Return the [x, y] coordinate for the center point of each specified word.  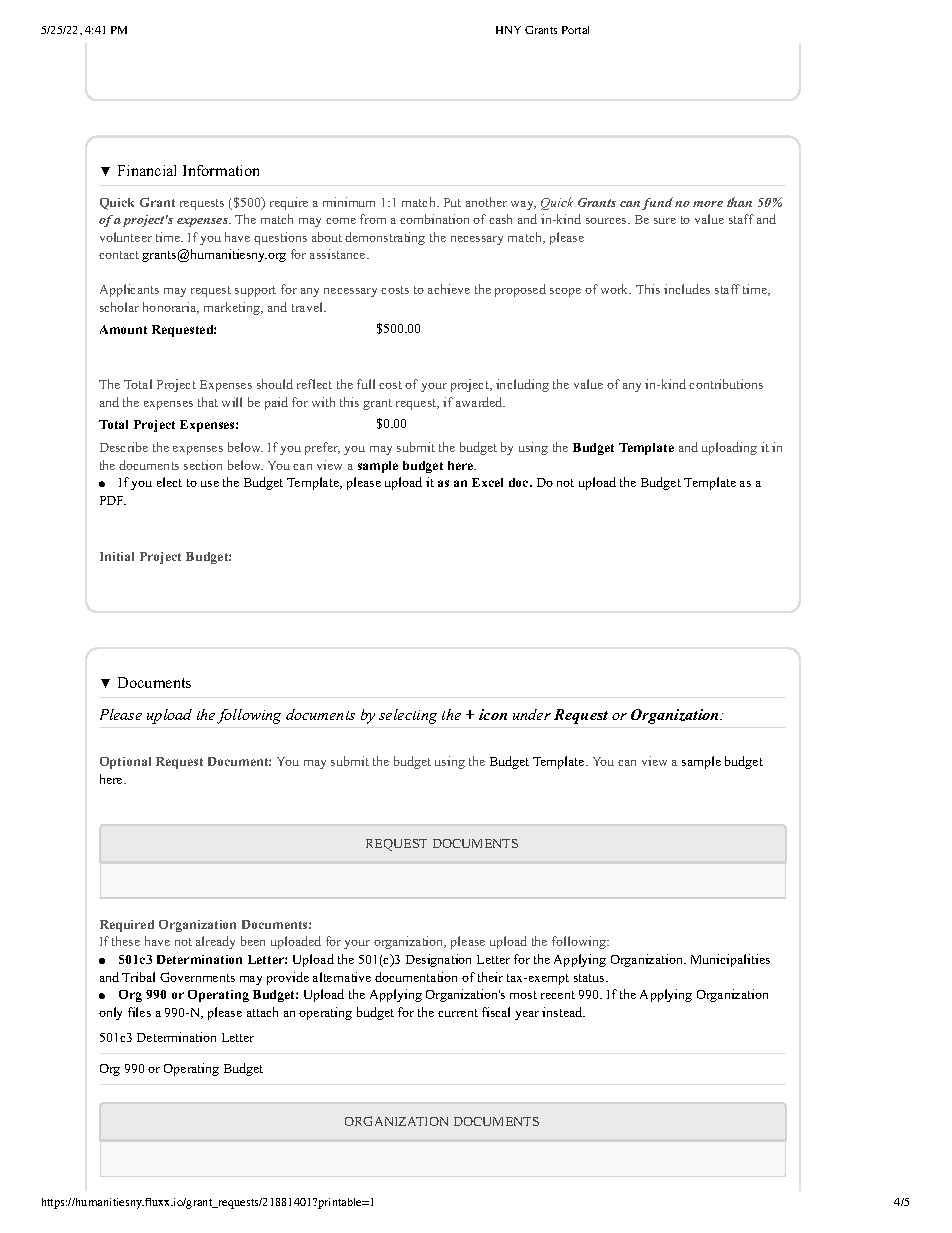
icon [493, 714]
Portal [575, 30]
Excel [487, 482]
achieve [449, 289]
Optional [125, 763]
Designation [438, 960]
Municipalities [730, 960]
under [532, 714]
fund [657, 203]
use [210, 484]
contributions [726, 384]
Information [221, 170]
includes [687, 289]
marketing [233, 308]
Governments [197, 977]
